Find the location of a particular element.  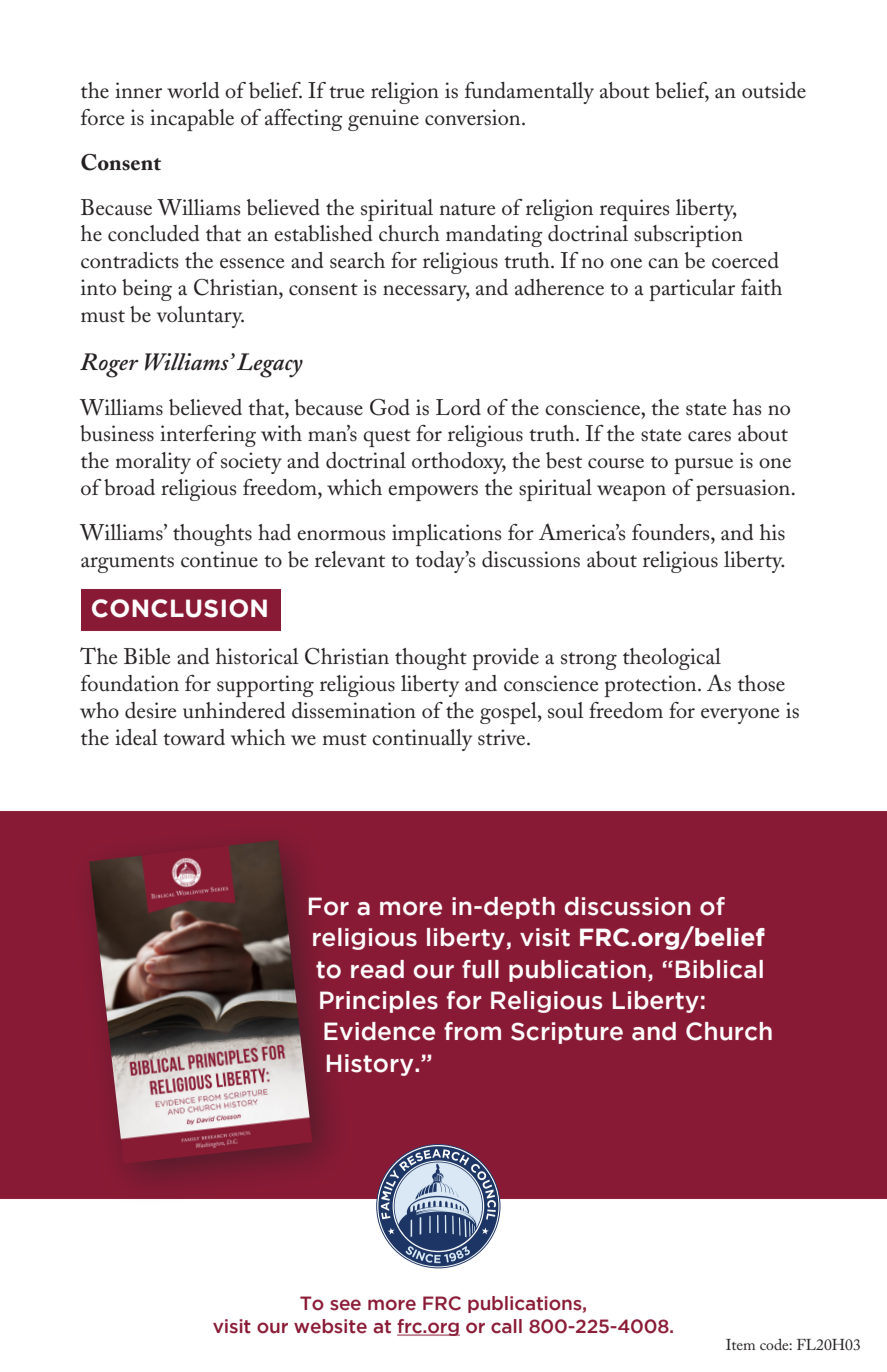

everyone is located at coordinates (740, 716).
